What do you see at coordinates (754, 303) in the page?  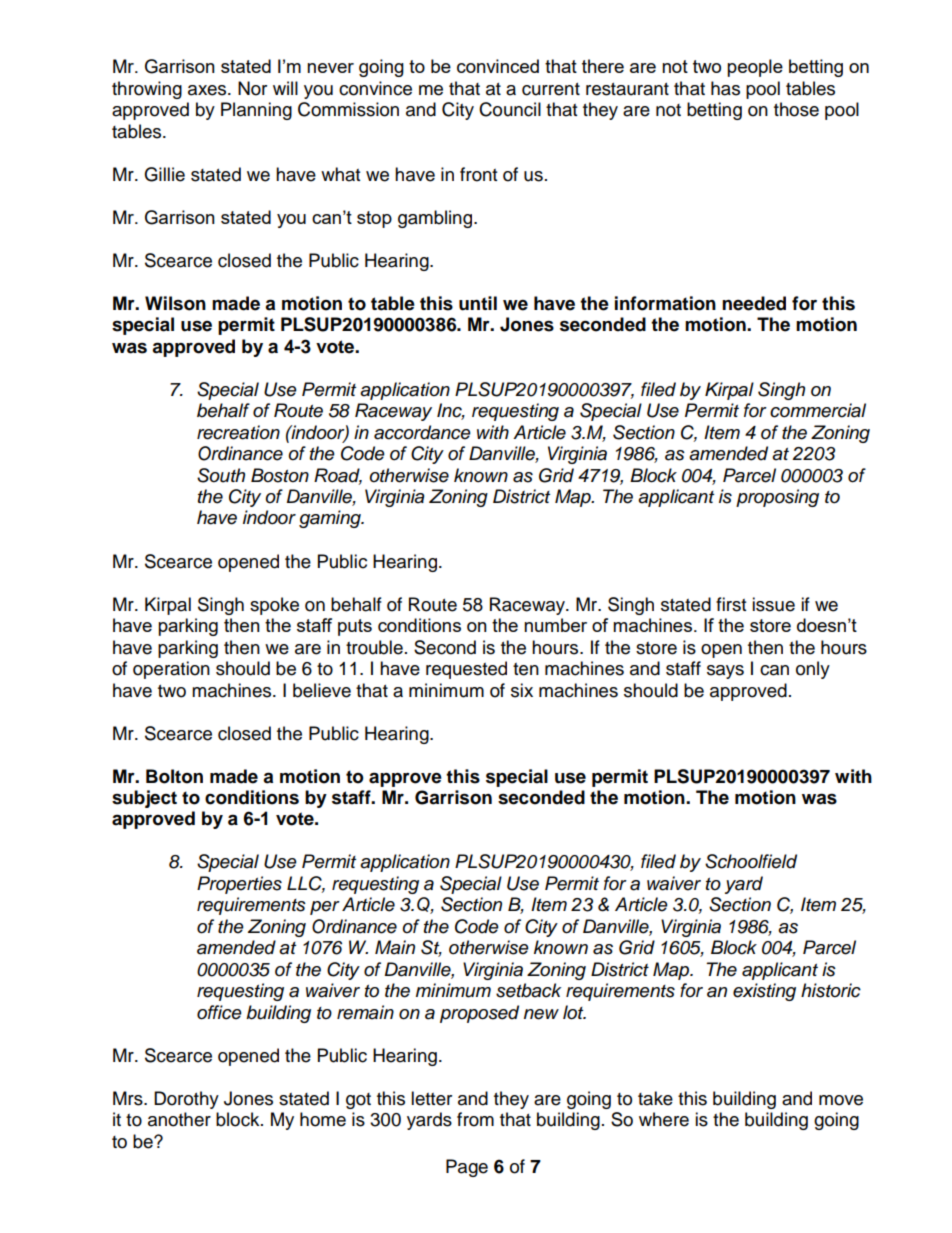 I see `needed` at bounding box center [754, 303].
